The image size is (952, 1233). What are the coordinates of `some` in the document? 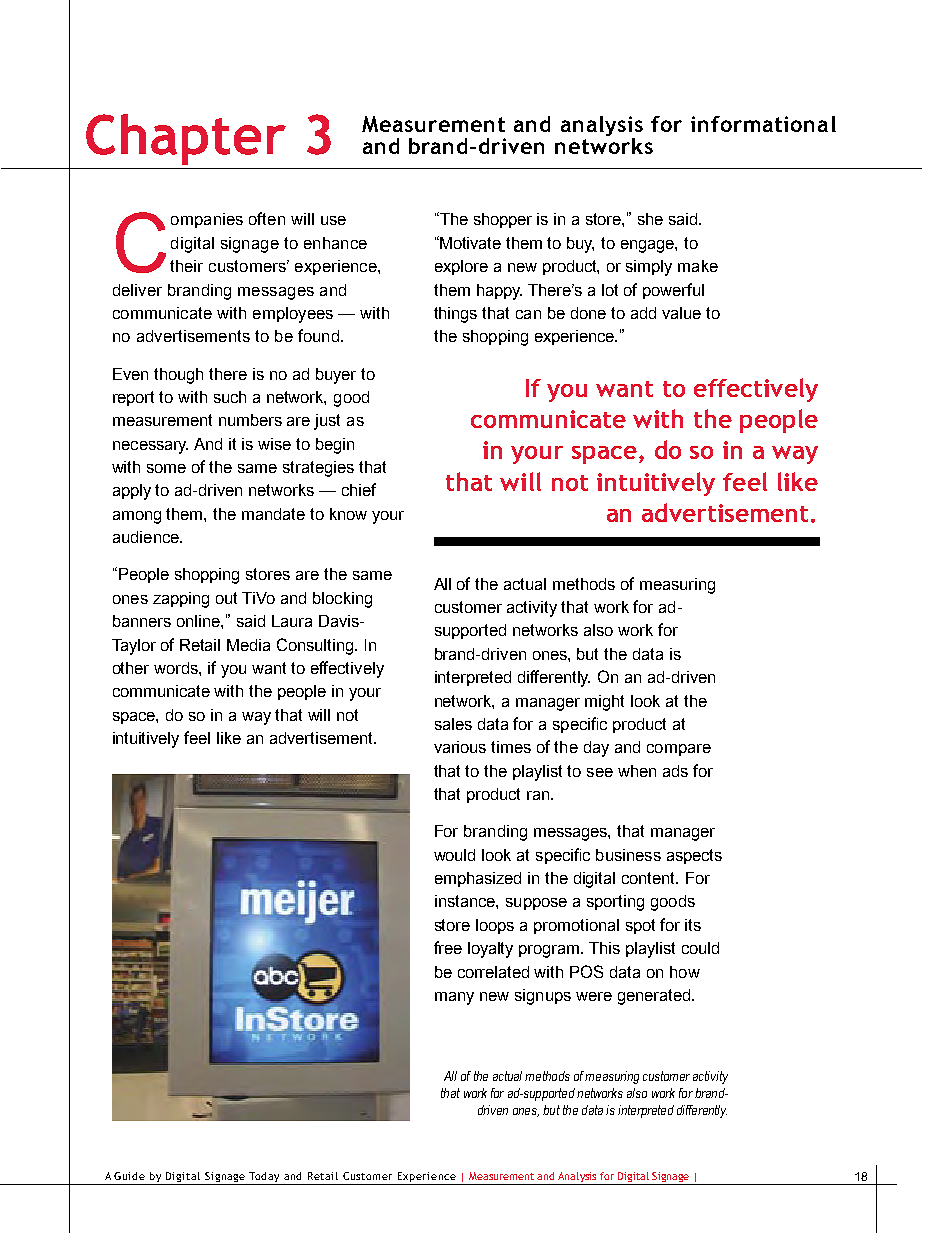 It's located at (166, 468).
